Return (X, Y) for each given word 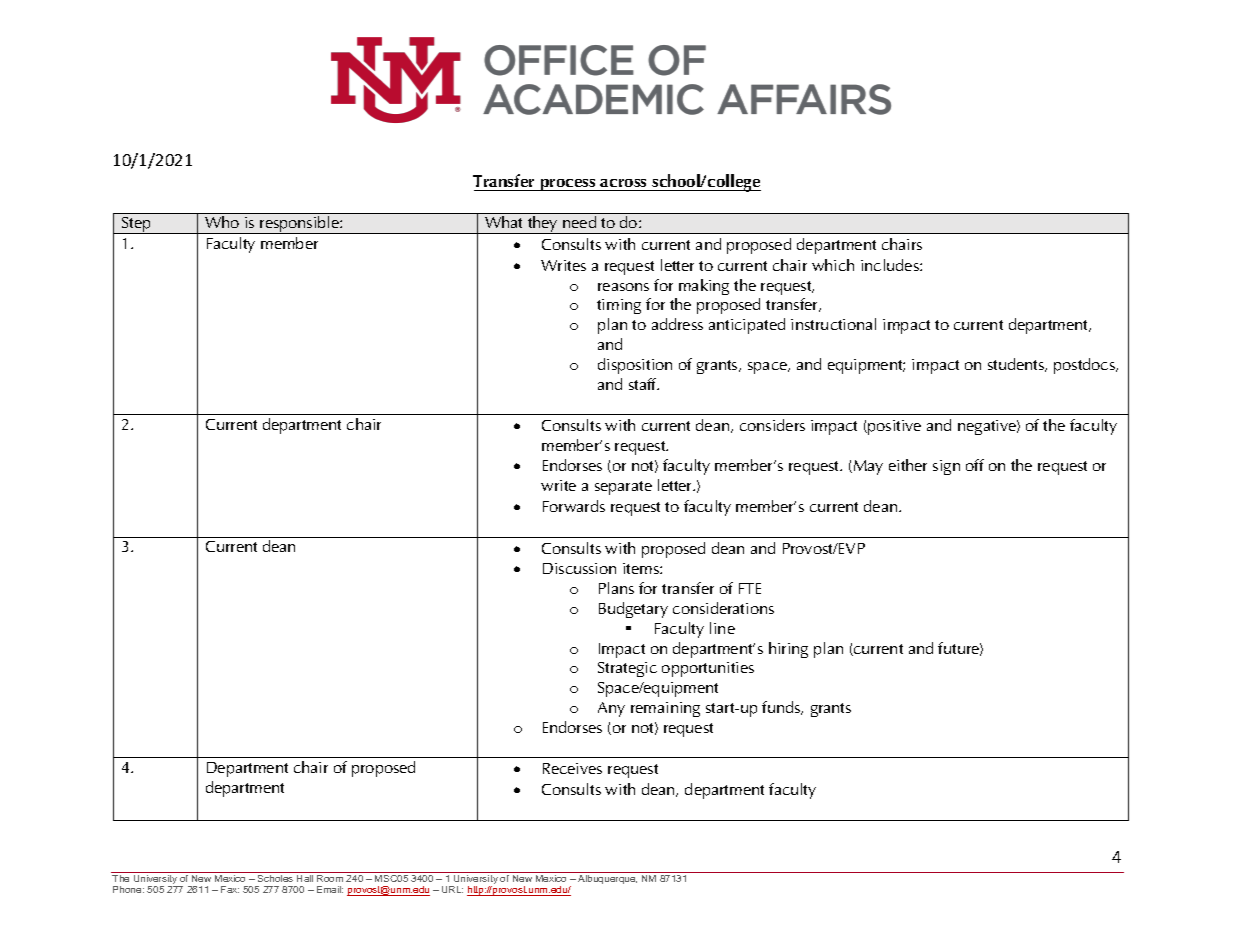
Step (137, 225)
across (623, 183)
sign (946, 467)
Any (611, 709)
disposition (635, 366)
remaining (665, 709)
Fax (230, 889)
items (642, 568)
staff (644, 384)
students (1017, 365)
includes (891, 265)
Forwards (574, 506)
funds (782, 708)
